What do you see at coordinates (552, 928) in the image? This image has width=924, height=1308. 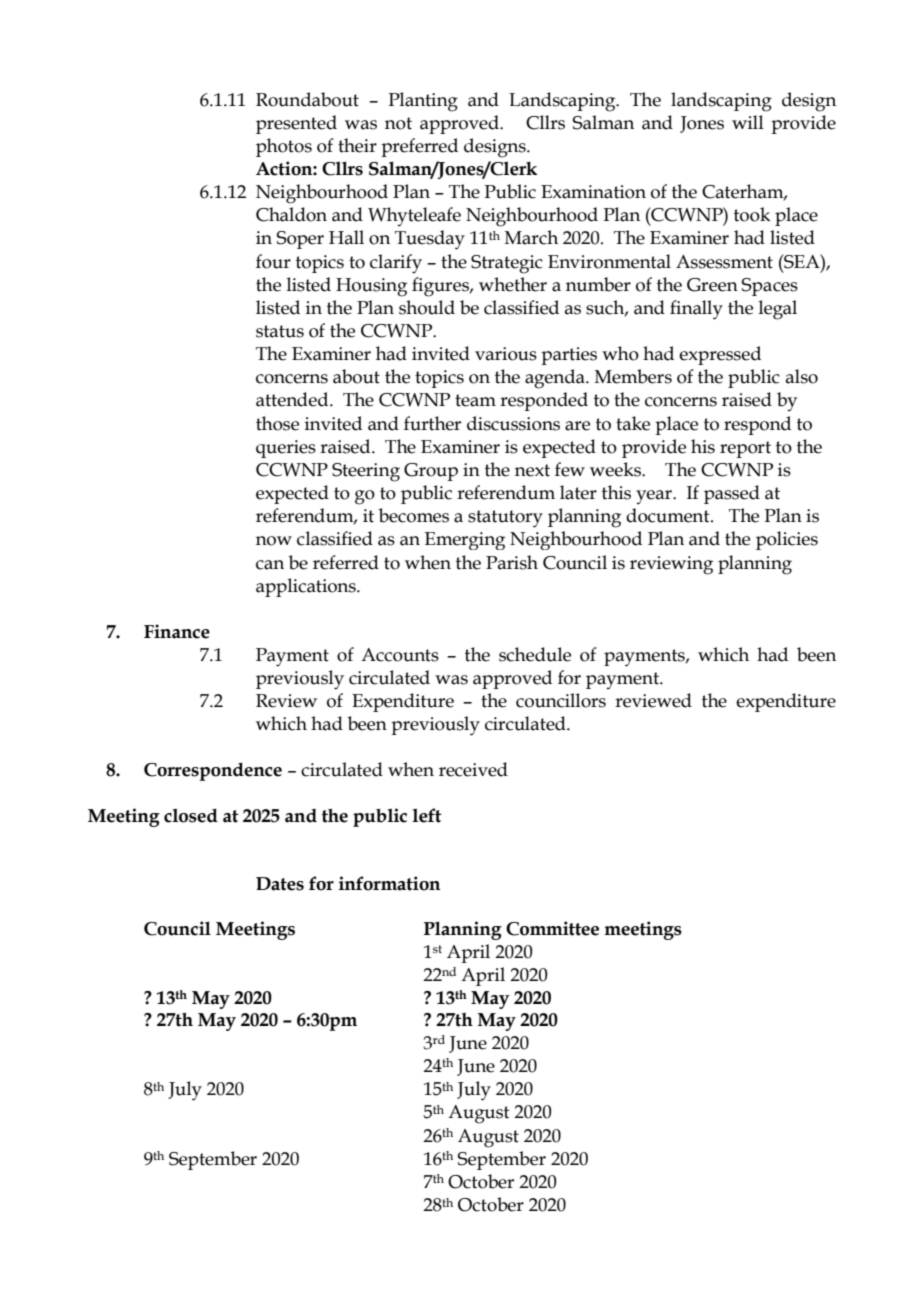 I see `Committee` at bounding box center [552, 928].
